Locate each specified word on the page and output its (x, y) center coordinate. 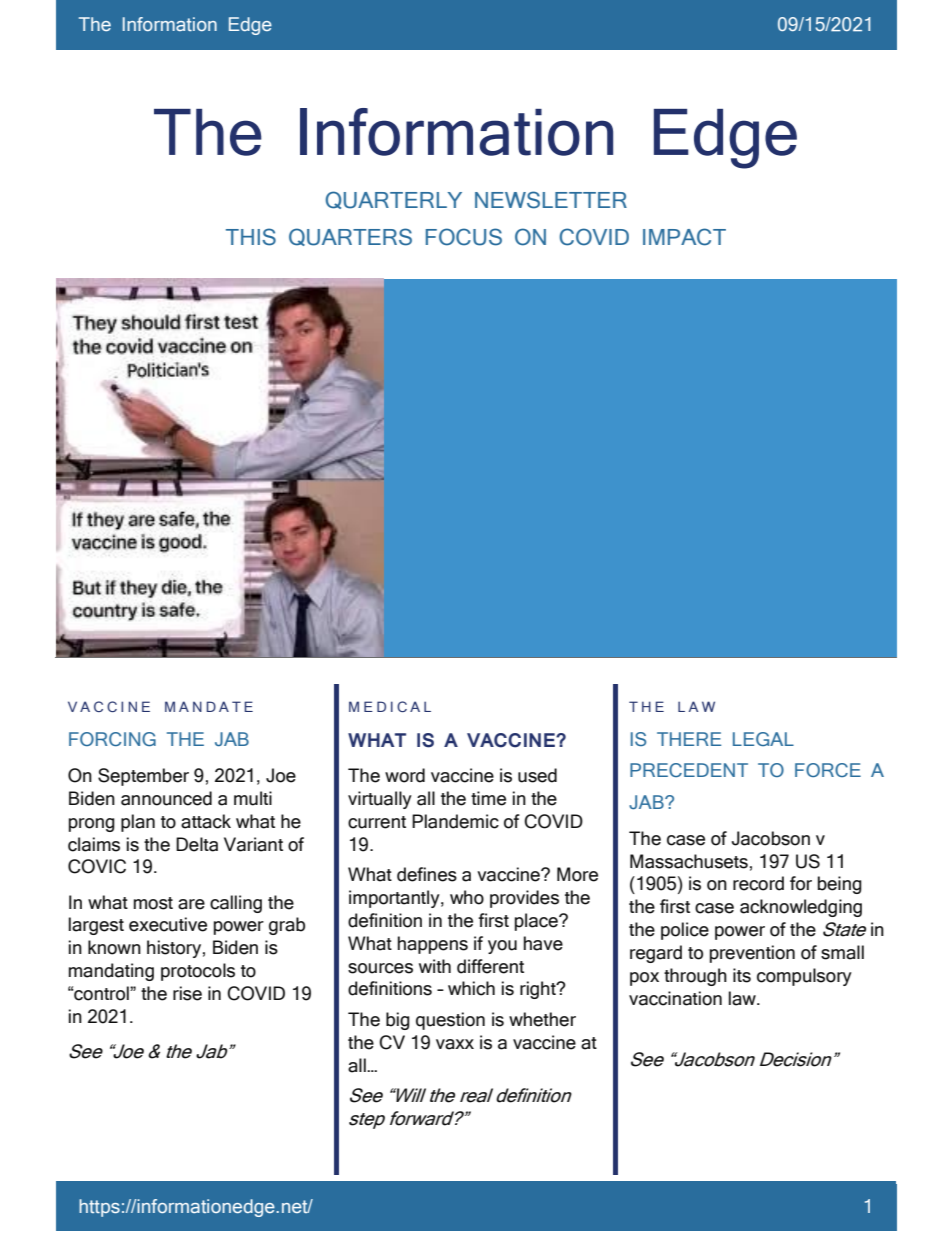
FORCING (112, 739)
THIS (251, 237)
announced (166, 798)
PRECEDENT (689, 770)
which (471, 988)
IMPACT (684, 237)
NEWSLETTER (551, 200)
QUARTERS (350, 237)
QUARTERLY (393, 200)
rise (187, 993)
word (405, 775)
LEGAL (763, 739)
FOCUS (464, 237)
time (488, 798)
